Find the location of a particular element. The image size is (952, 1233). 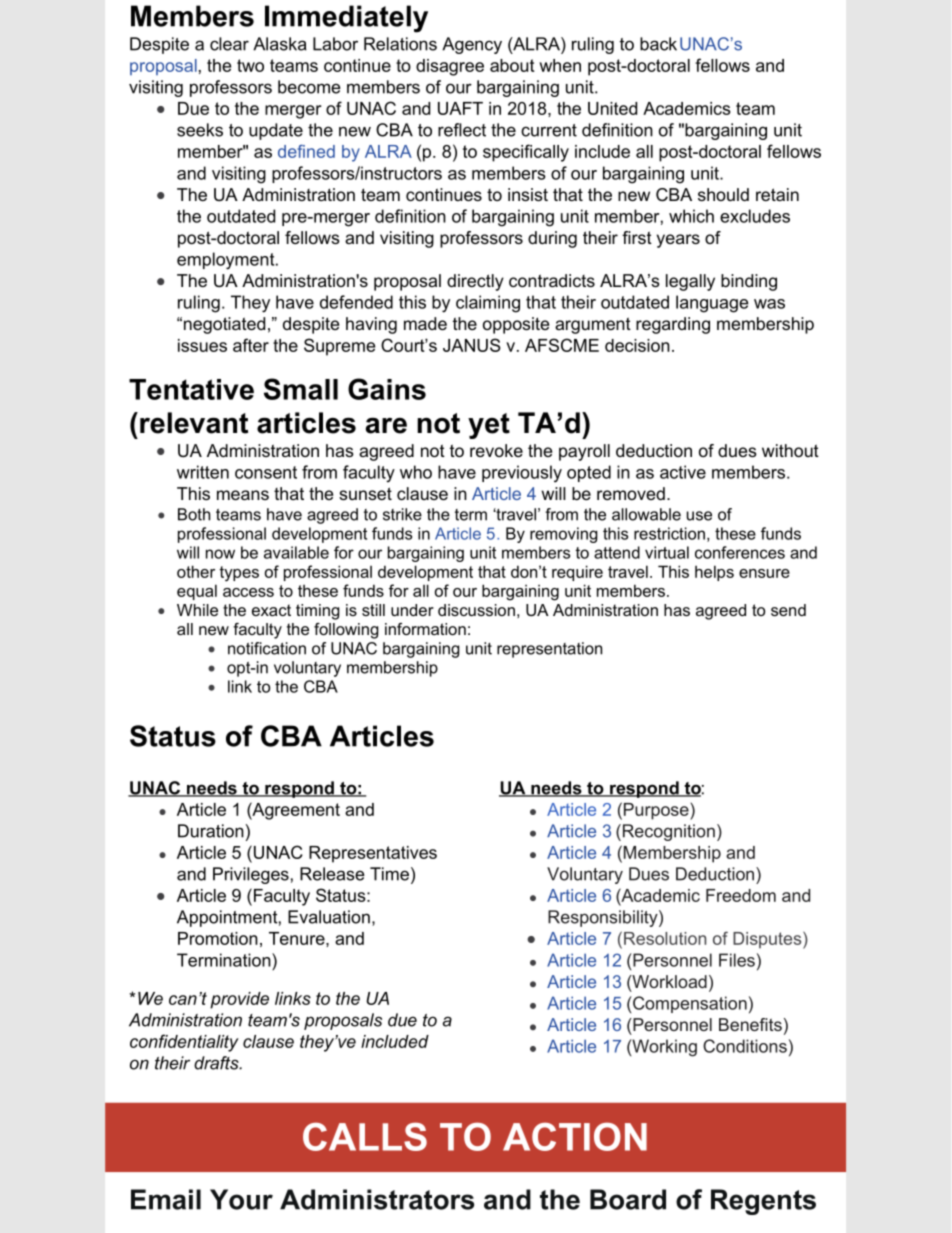

helps is located at coordinates (714, 573).
